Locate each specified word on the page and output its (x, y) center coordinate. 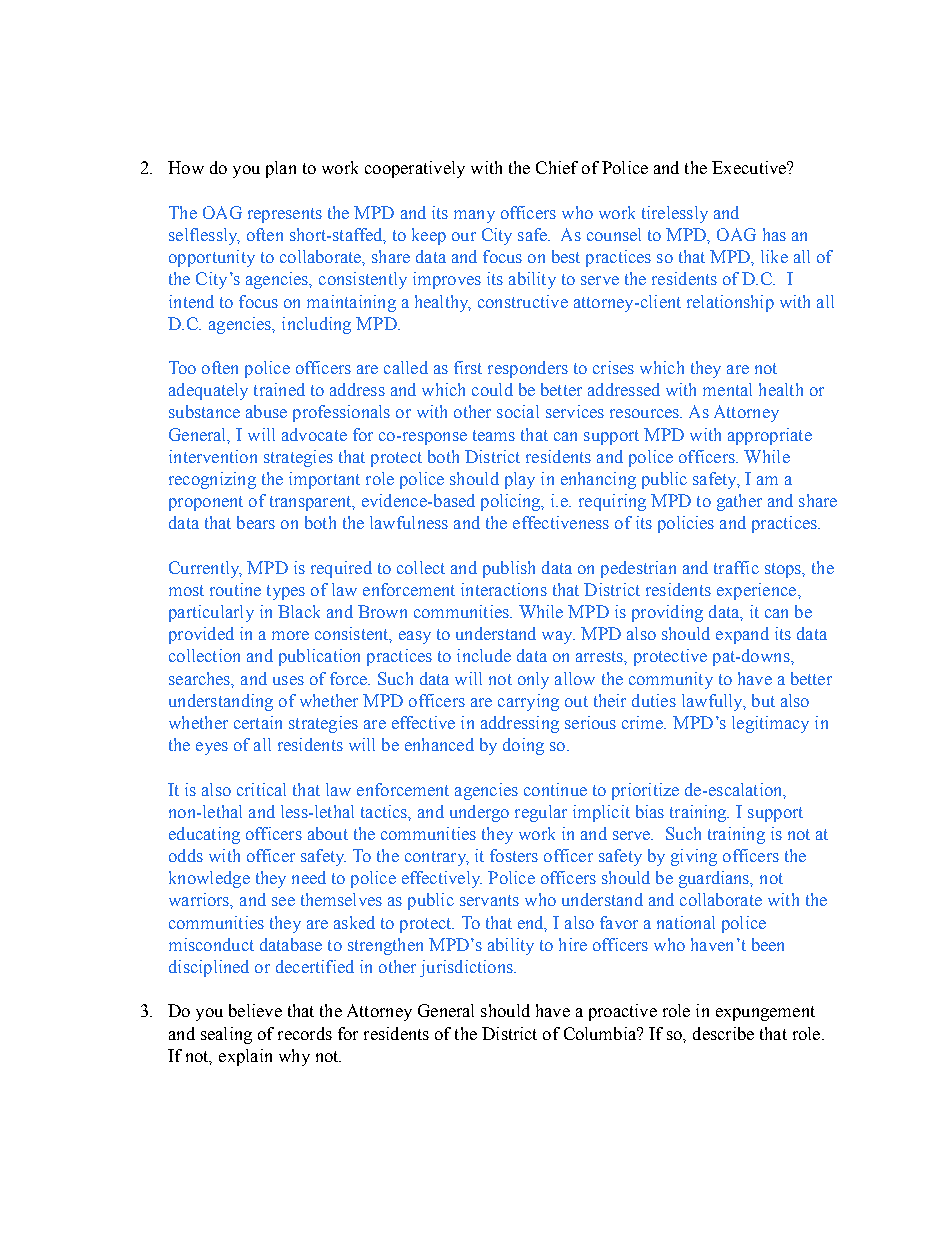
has (774, 234)
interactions (504, 589)
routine (235, 589)
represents (285, 215)
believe (255, 1010)
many (474, 216)
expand (742, 635)
